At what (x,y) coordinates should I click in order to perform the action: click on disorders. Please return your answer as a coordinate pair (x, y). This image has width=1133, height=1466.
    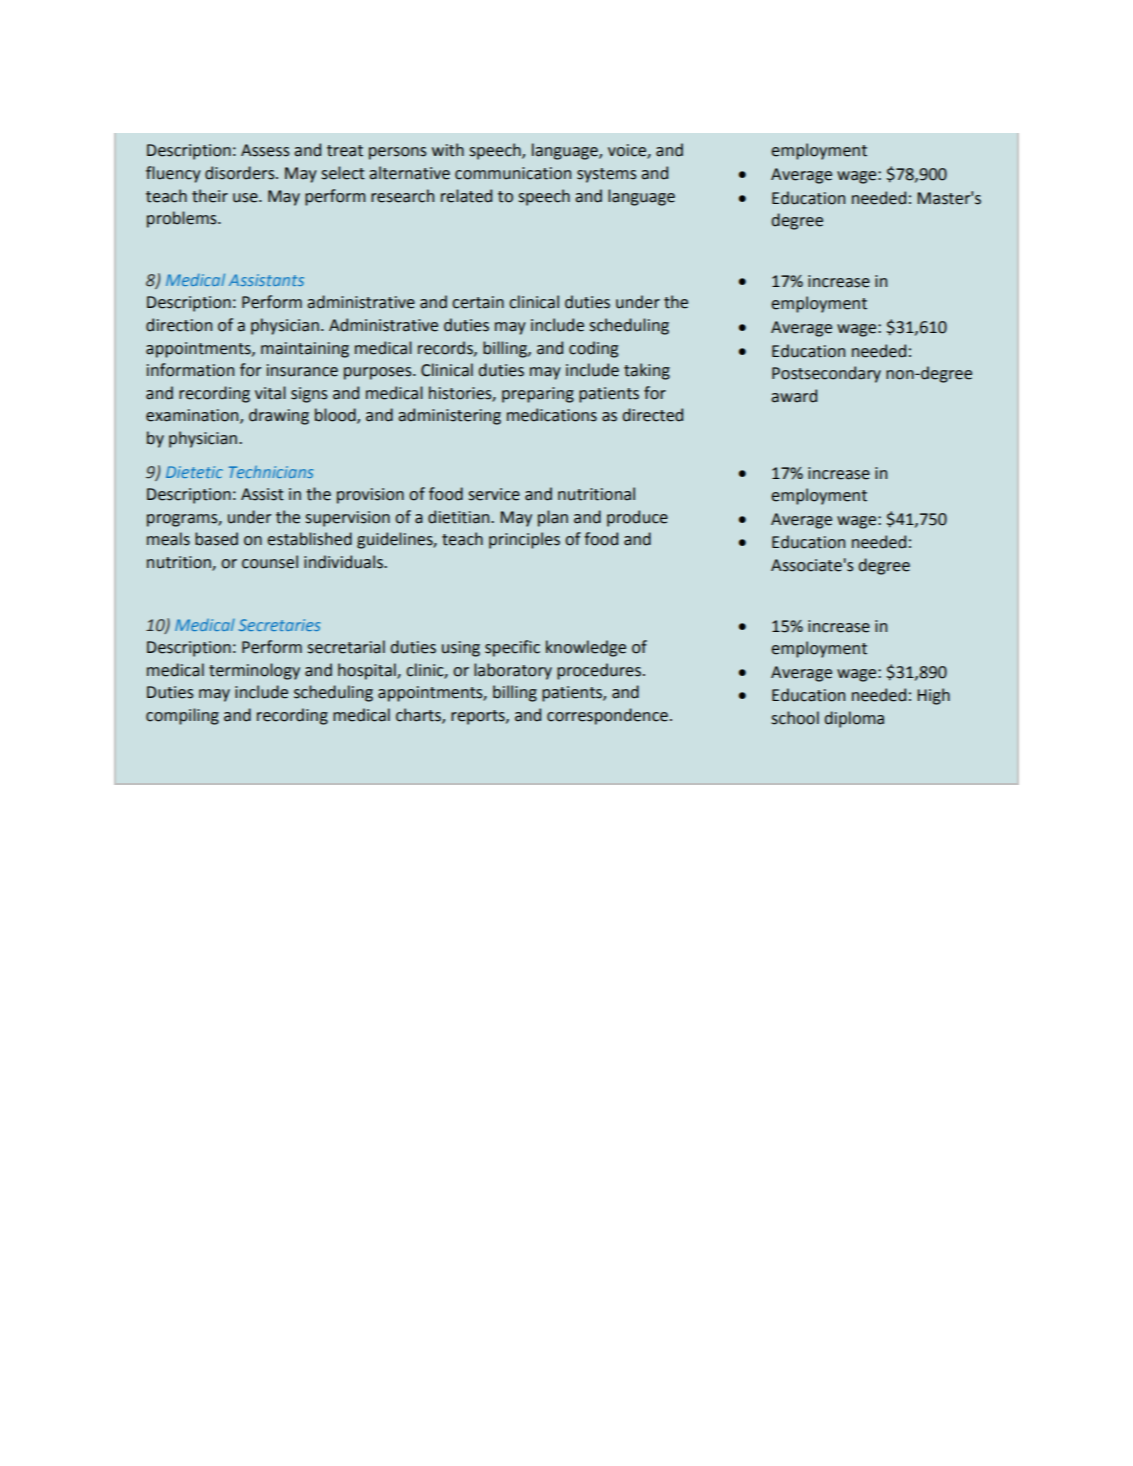
    Looking at the image, I should click on (241, 173).
